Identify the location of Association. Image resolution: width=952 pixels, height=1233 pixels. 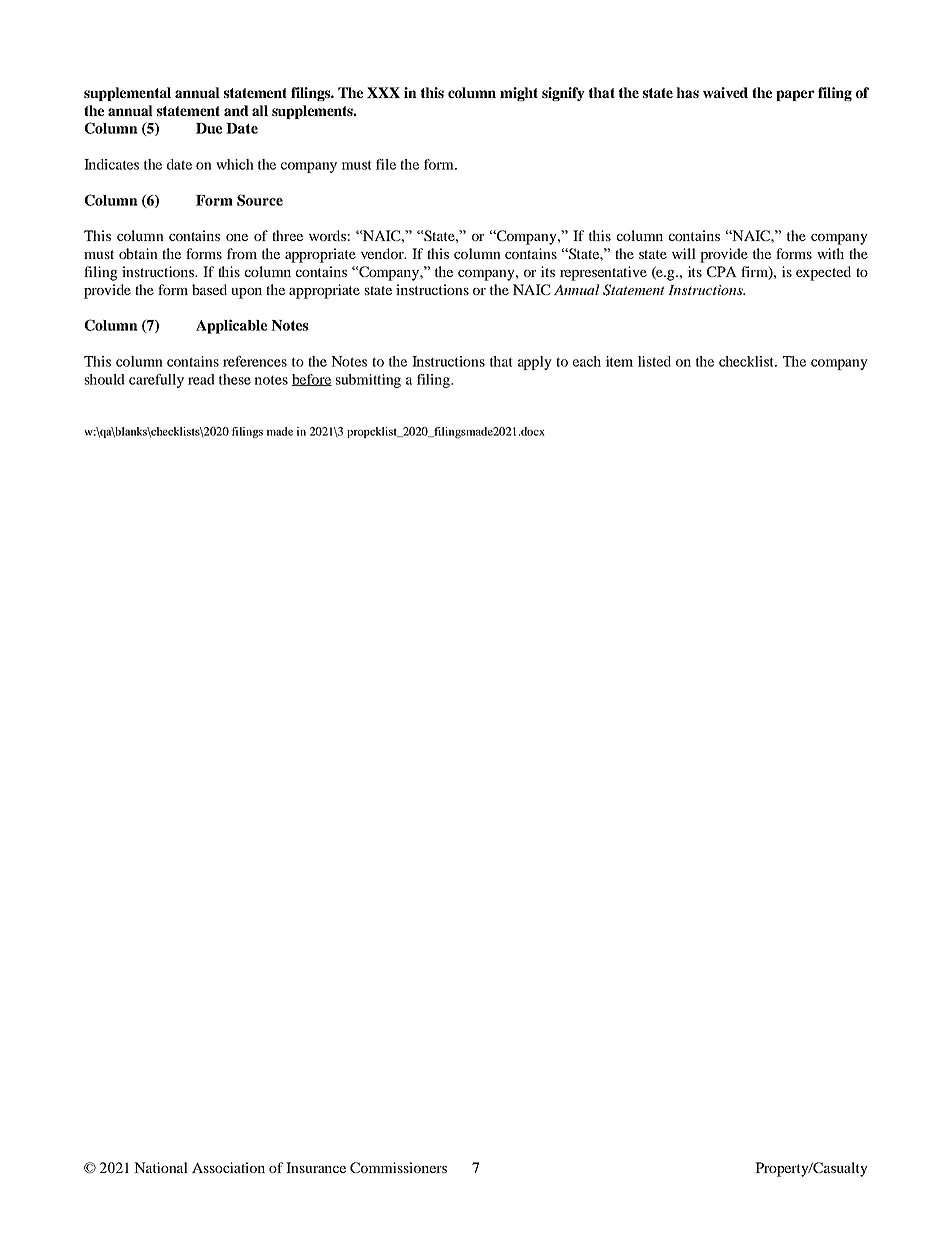
(228, 1167).
